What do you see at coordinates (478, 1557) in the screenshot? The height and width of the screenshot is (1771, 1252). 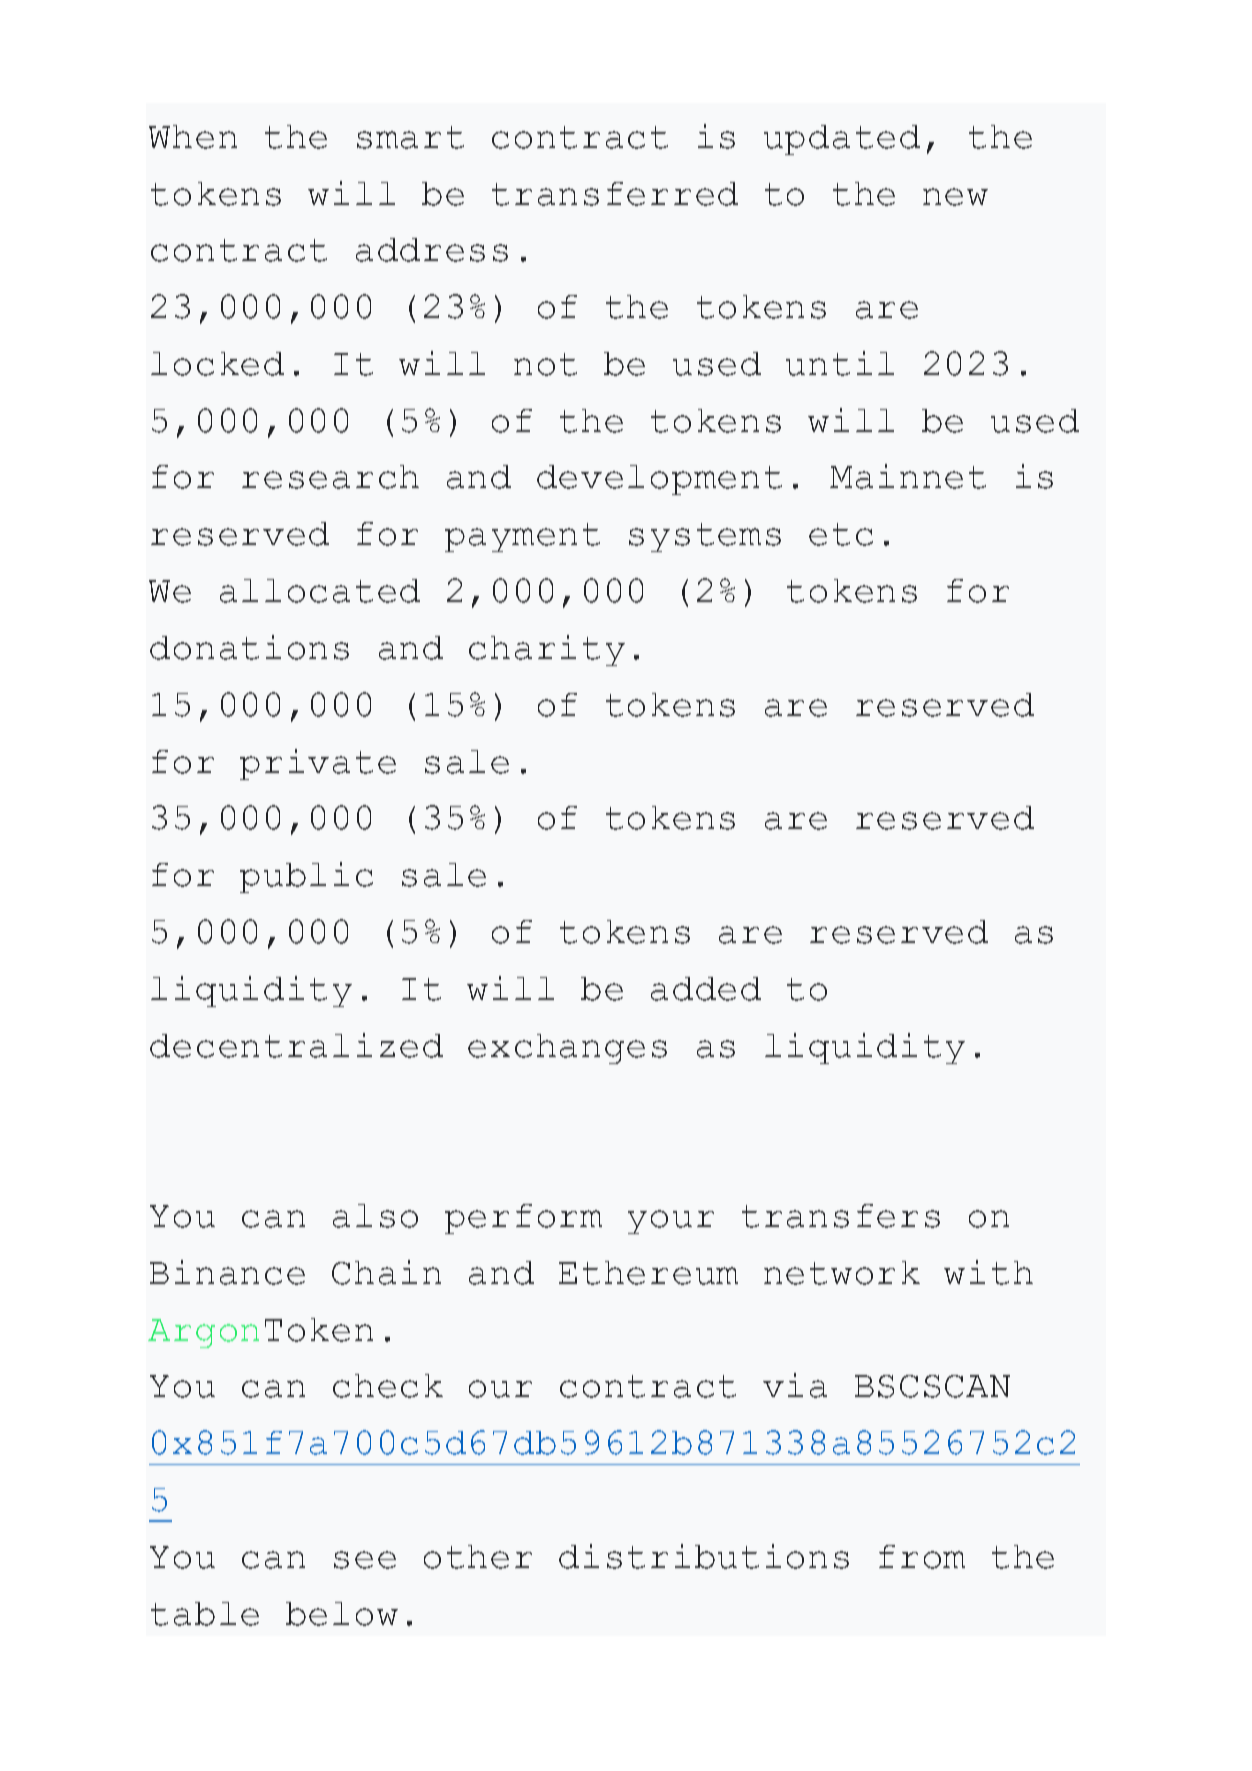 I see `other` at bounding box center [478, 1557].
